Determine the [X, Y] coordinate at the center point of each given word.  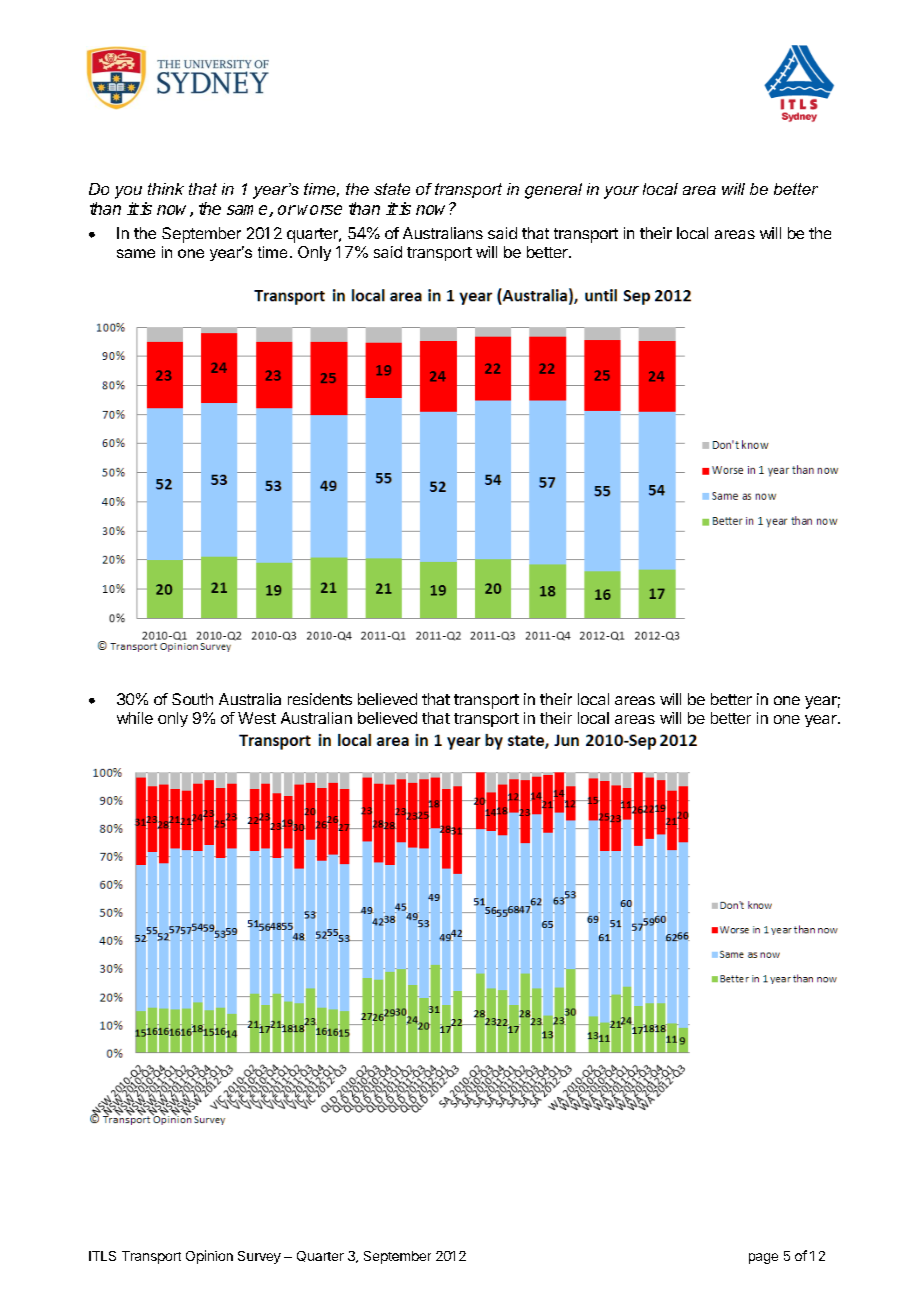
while [135, 718]
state [392, 189]
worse [320, 210]
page [763, 1258]
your [621, 192]
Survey [259, 1257]
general [553, 191]
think [166, 189]
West [257, 718]
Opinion [209, 1257]
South [192, 699]
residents [320, 699]
